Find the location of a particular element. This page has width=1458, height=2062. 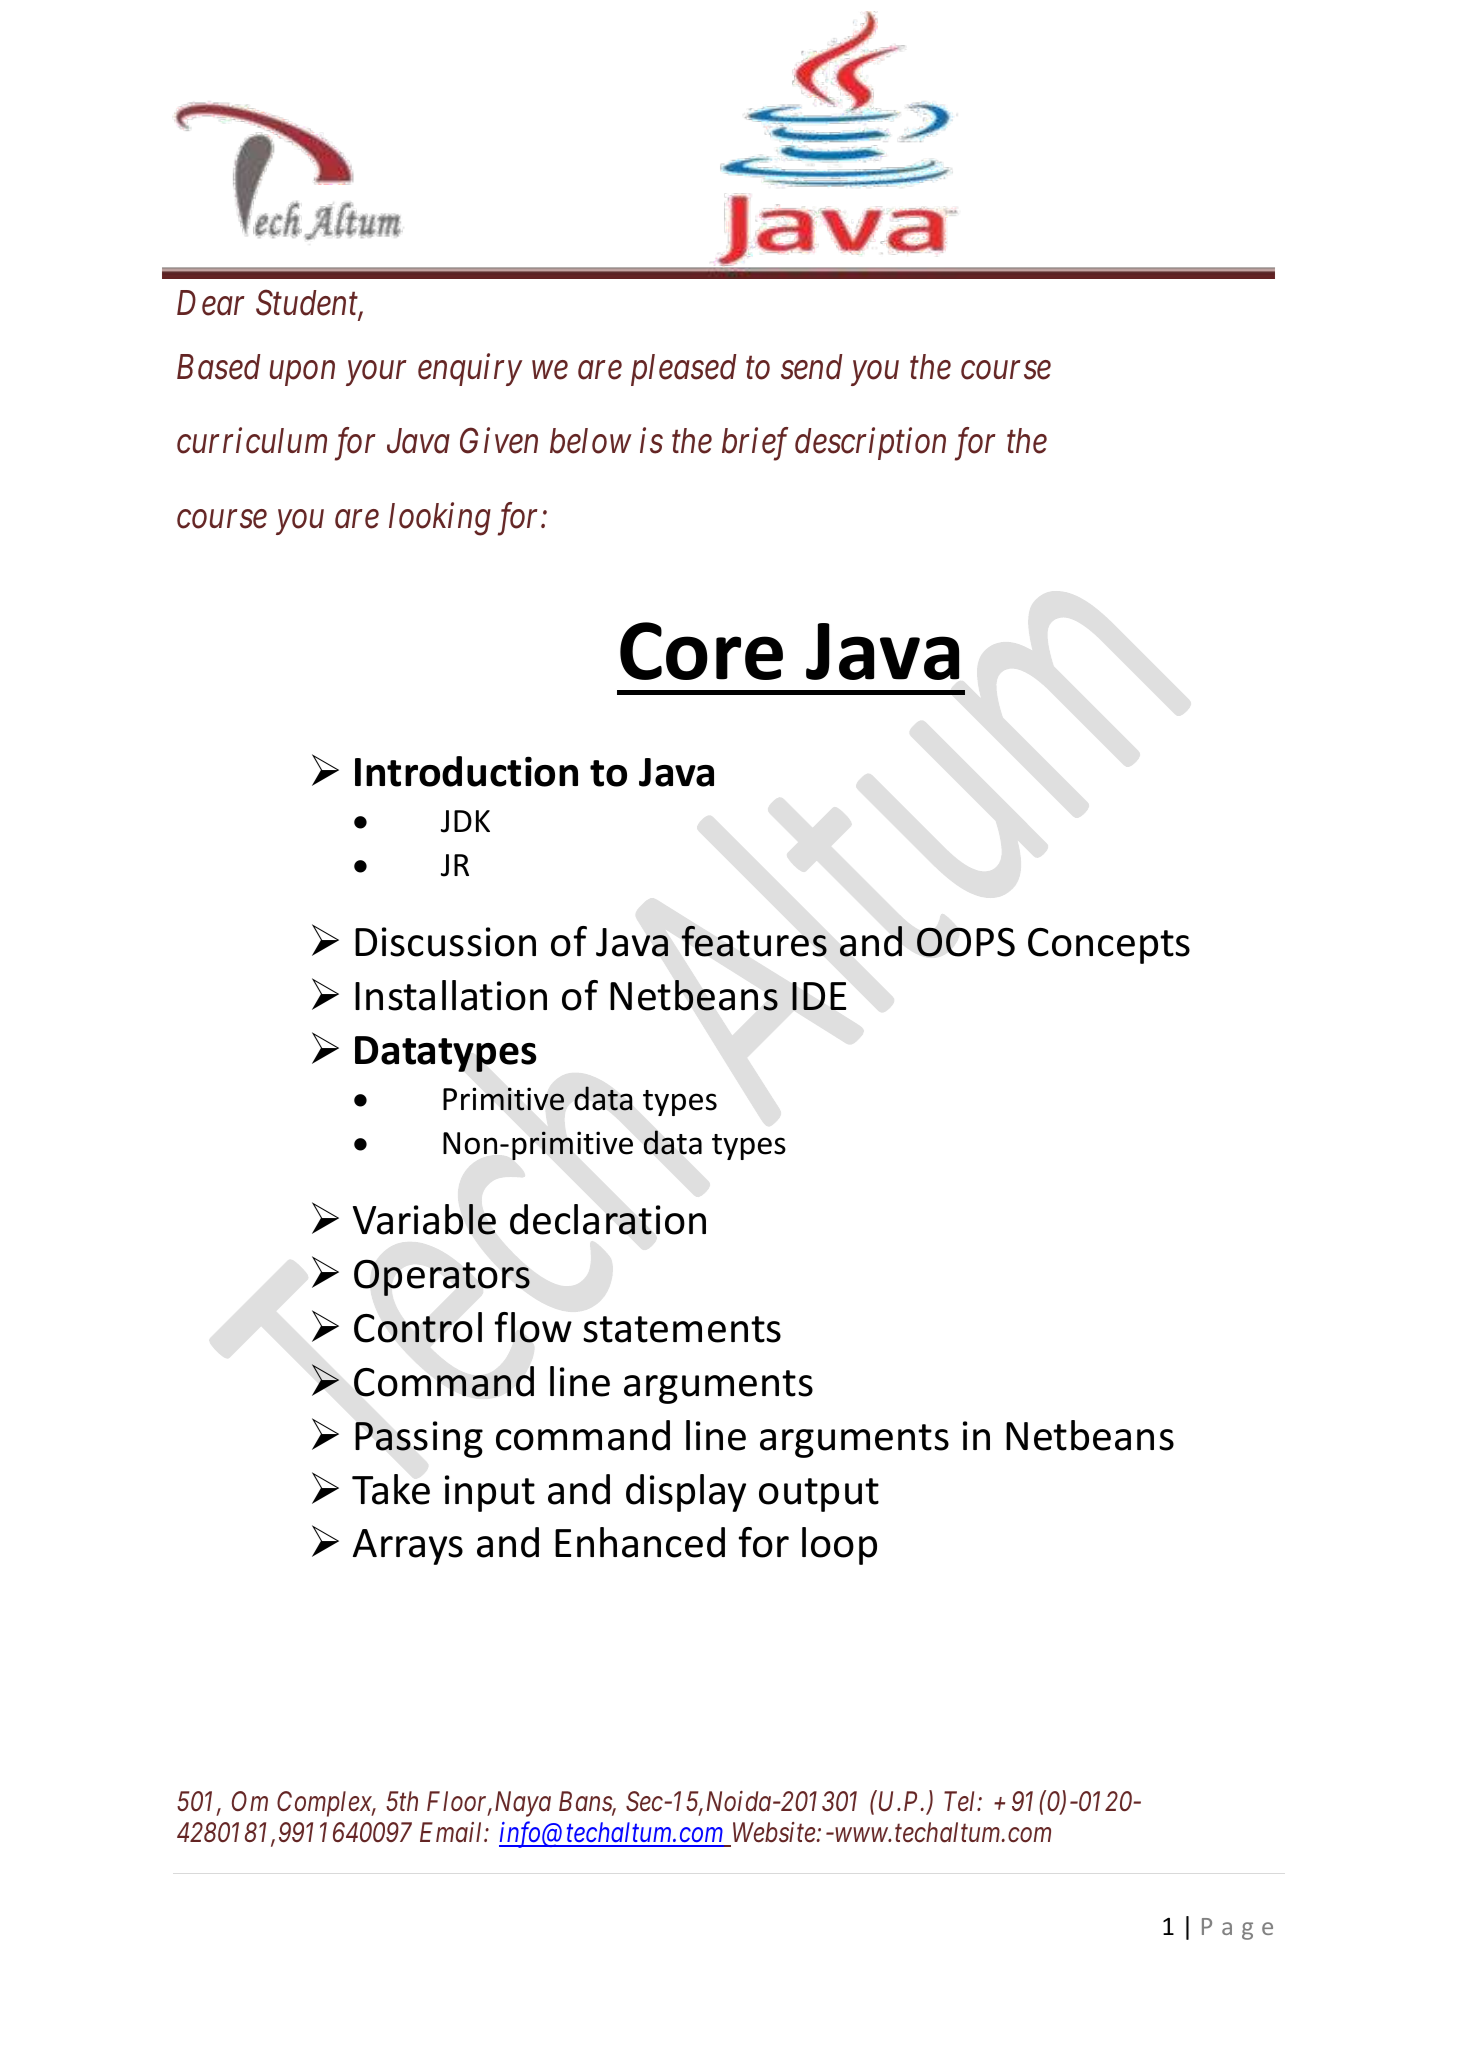

Enhanced is located at coordinates (640, 1542).
